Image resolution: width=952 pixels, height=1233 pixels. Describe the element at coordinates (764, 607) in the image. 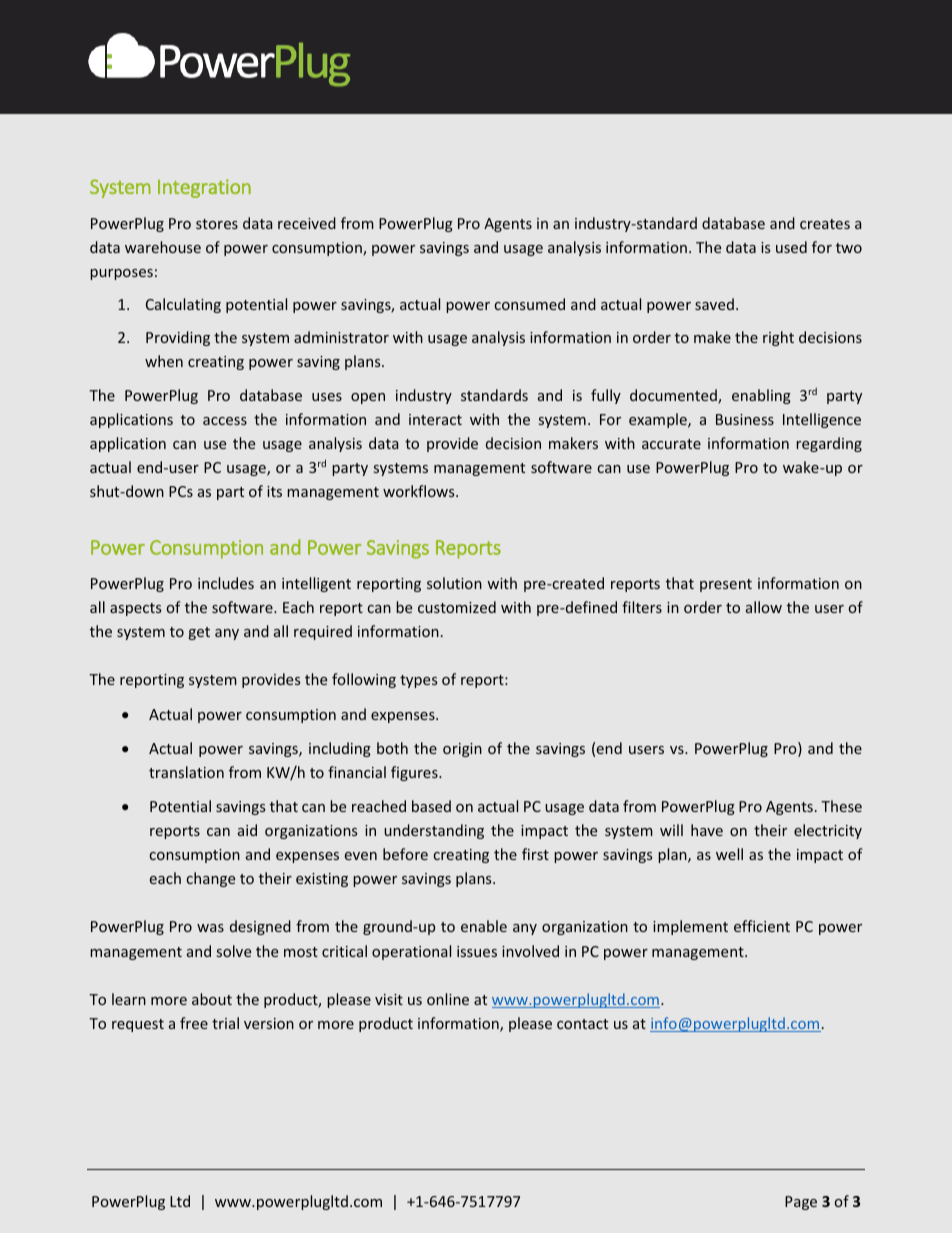

I see `allow` at that location.
